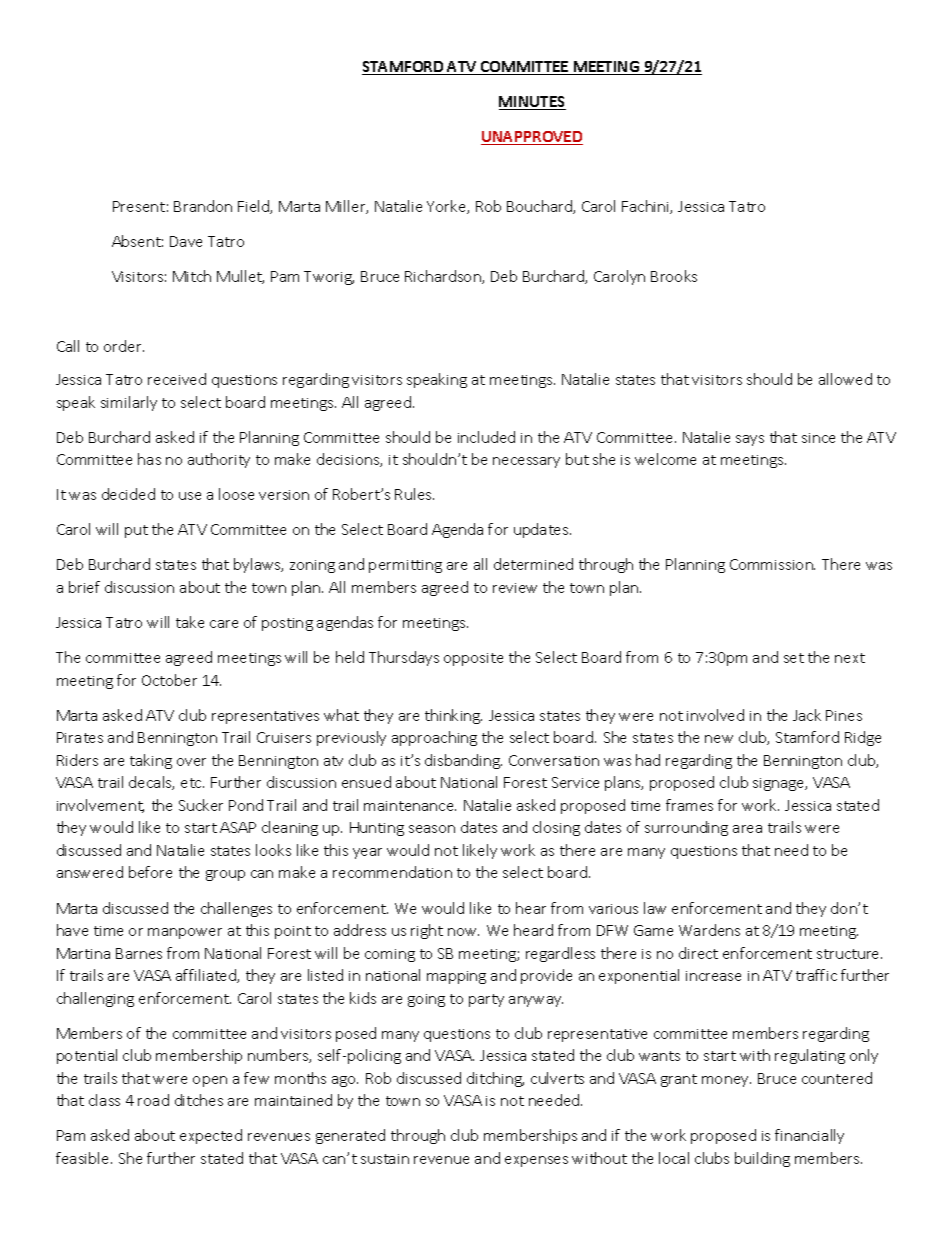 The image size is (952, 1233). I want to click on says, so click(750, 440).
